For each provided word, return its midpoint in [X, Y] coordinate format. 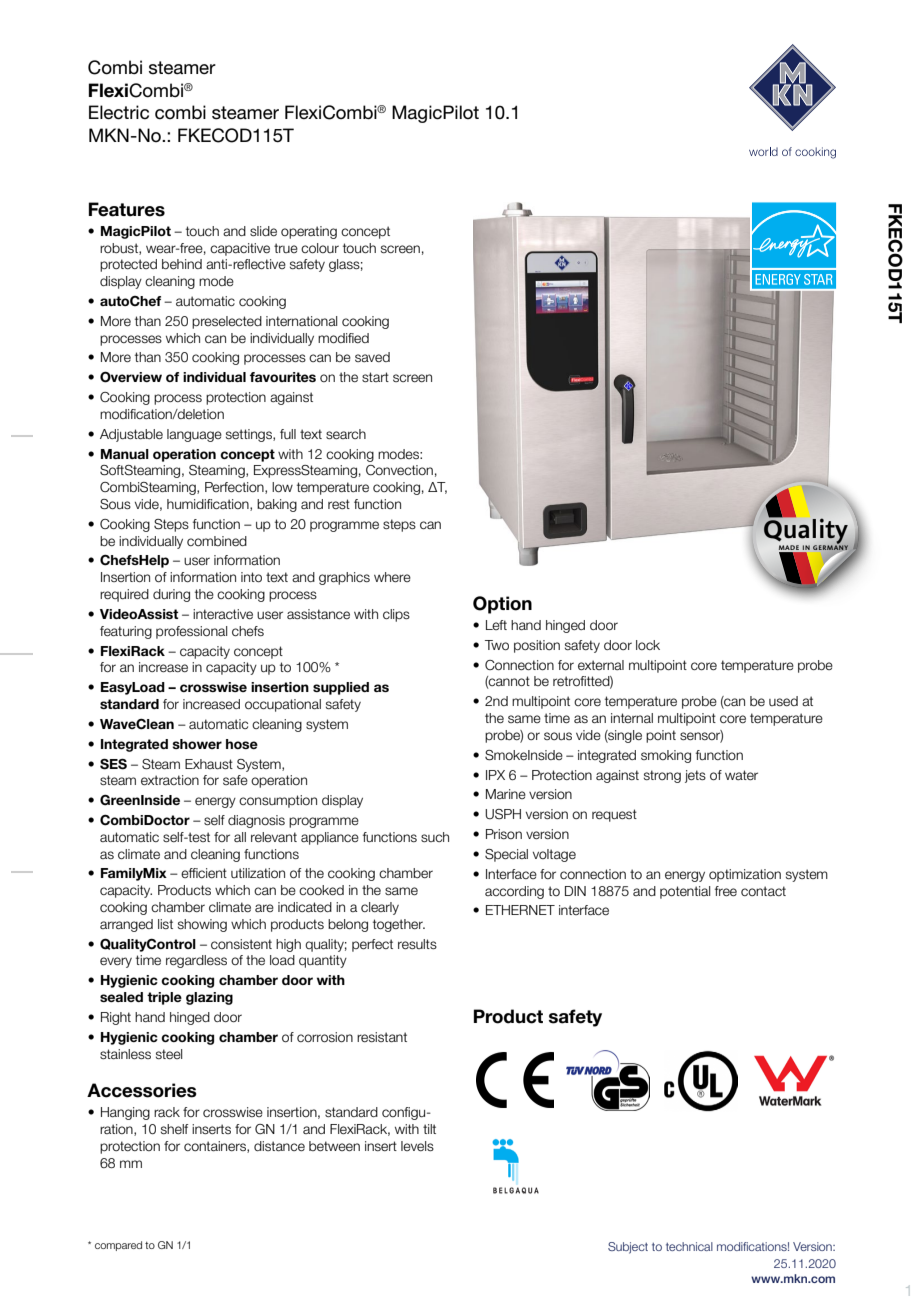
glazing [209, 998]
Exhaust [209, 764]
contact [763, 891]
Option [502, 605]
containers [216, 1147]
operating [309, 232]
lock [648, 645]
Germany [830, 548]
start [375, 377]
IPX [495, 775]
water [741, 775]
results [417, 944]
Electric [119, 112]
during [171, 595]
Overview [131, 377]
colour [320, 248]
